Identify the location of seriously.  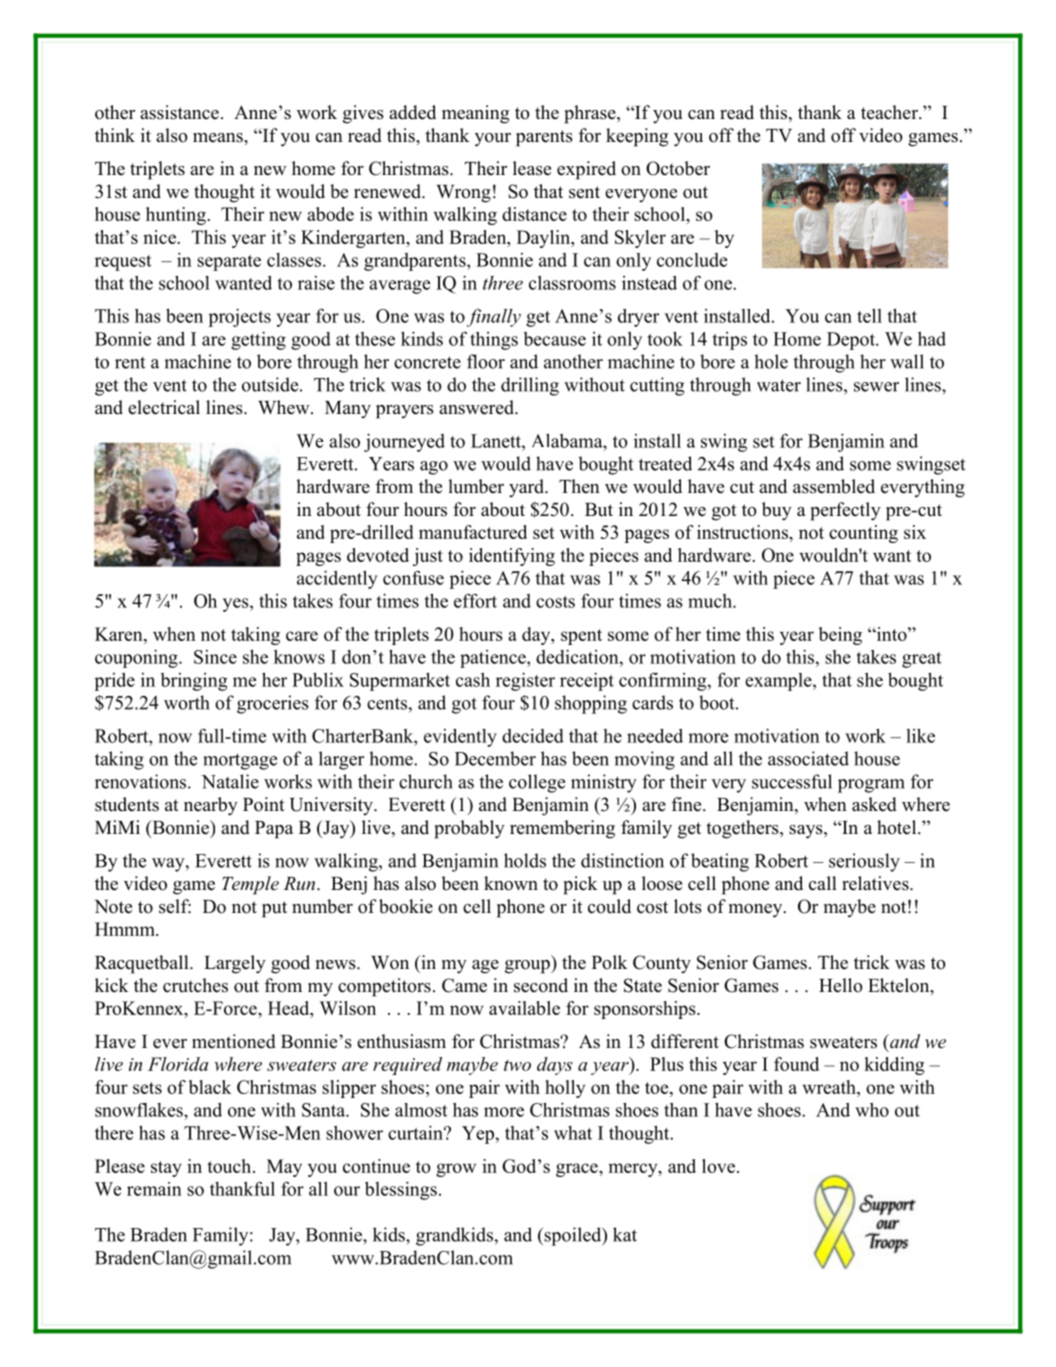
(864, 862).
